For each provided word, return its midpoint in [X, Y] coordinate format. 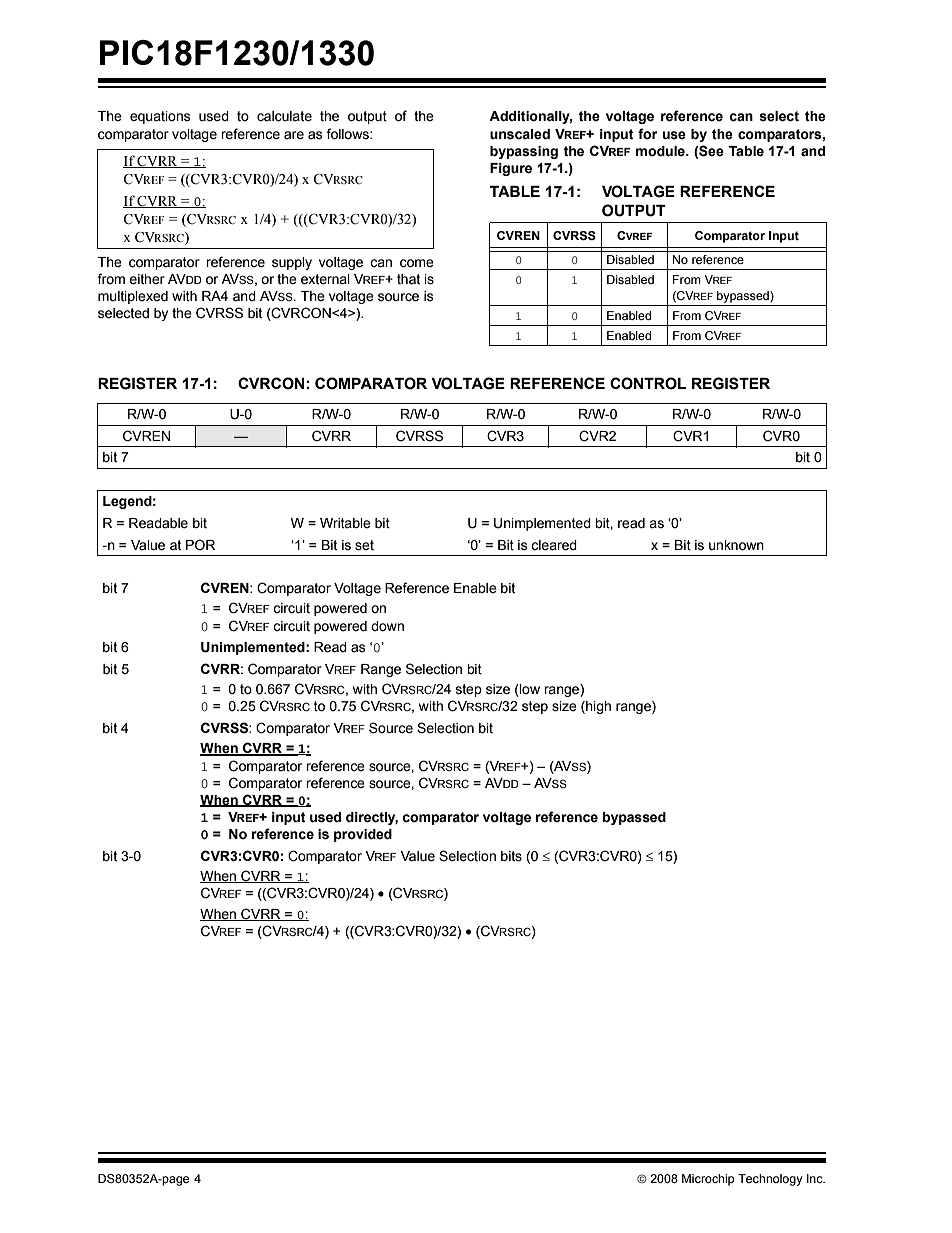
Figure [511, 169]
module [661, 151]
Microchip [708, 1180]
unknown [736, 545]
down [387, 626]
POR [200, 544]
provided [363, 835]
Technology [770, 1180]
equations [160, 117]
